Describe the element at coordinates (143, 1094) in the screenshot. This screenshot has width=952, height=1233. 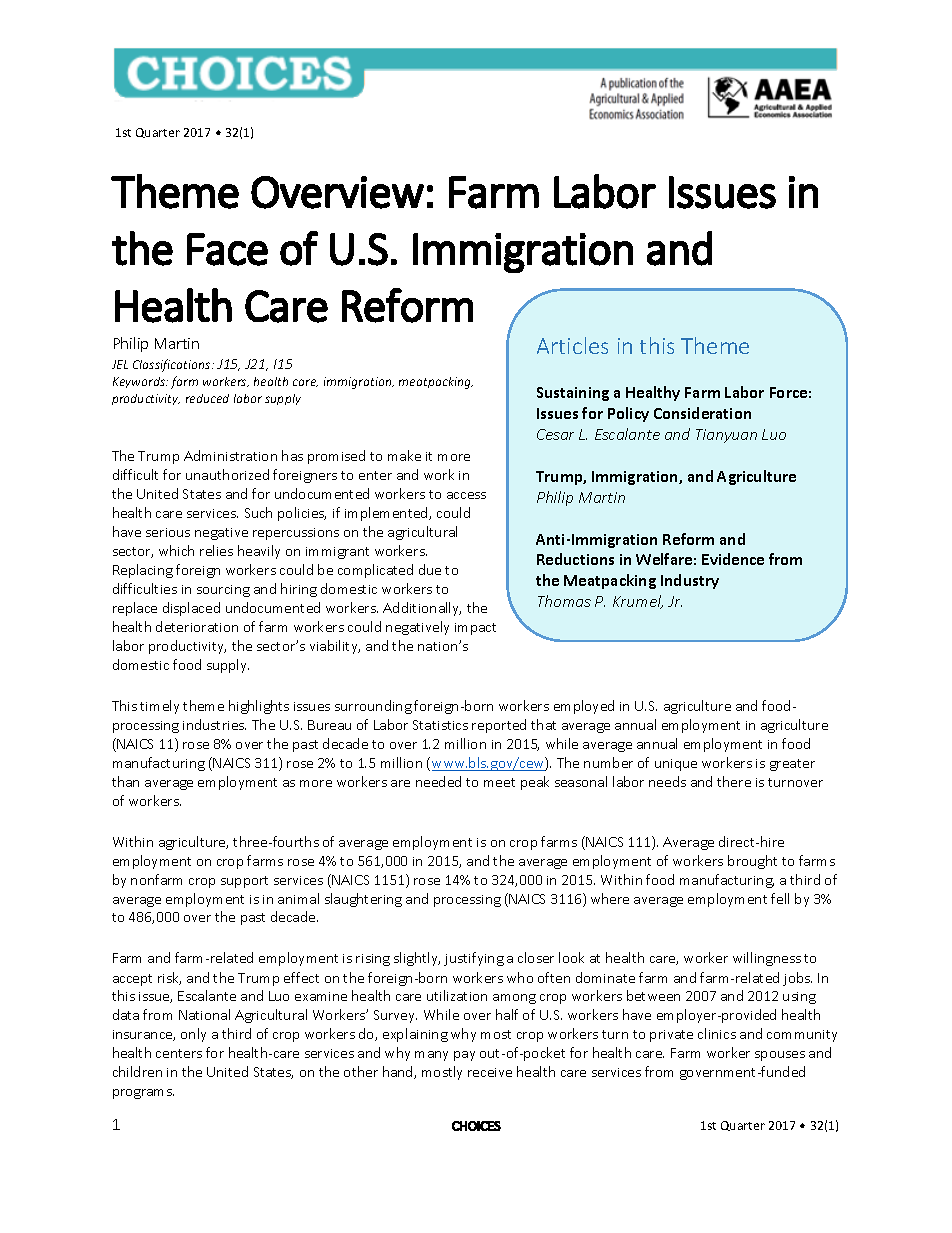
I see `programs` at that location.
